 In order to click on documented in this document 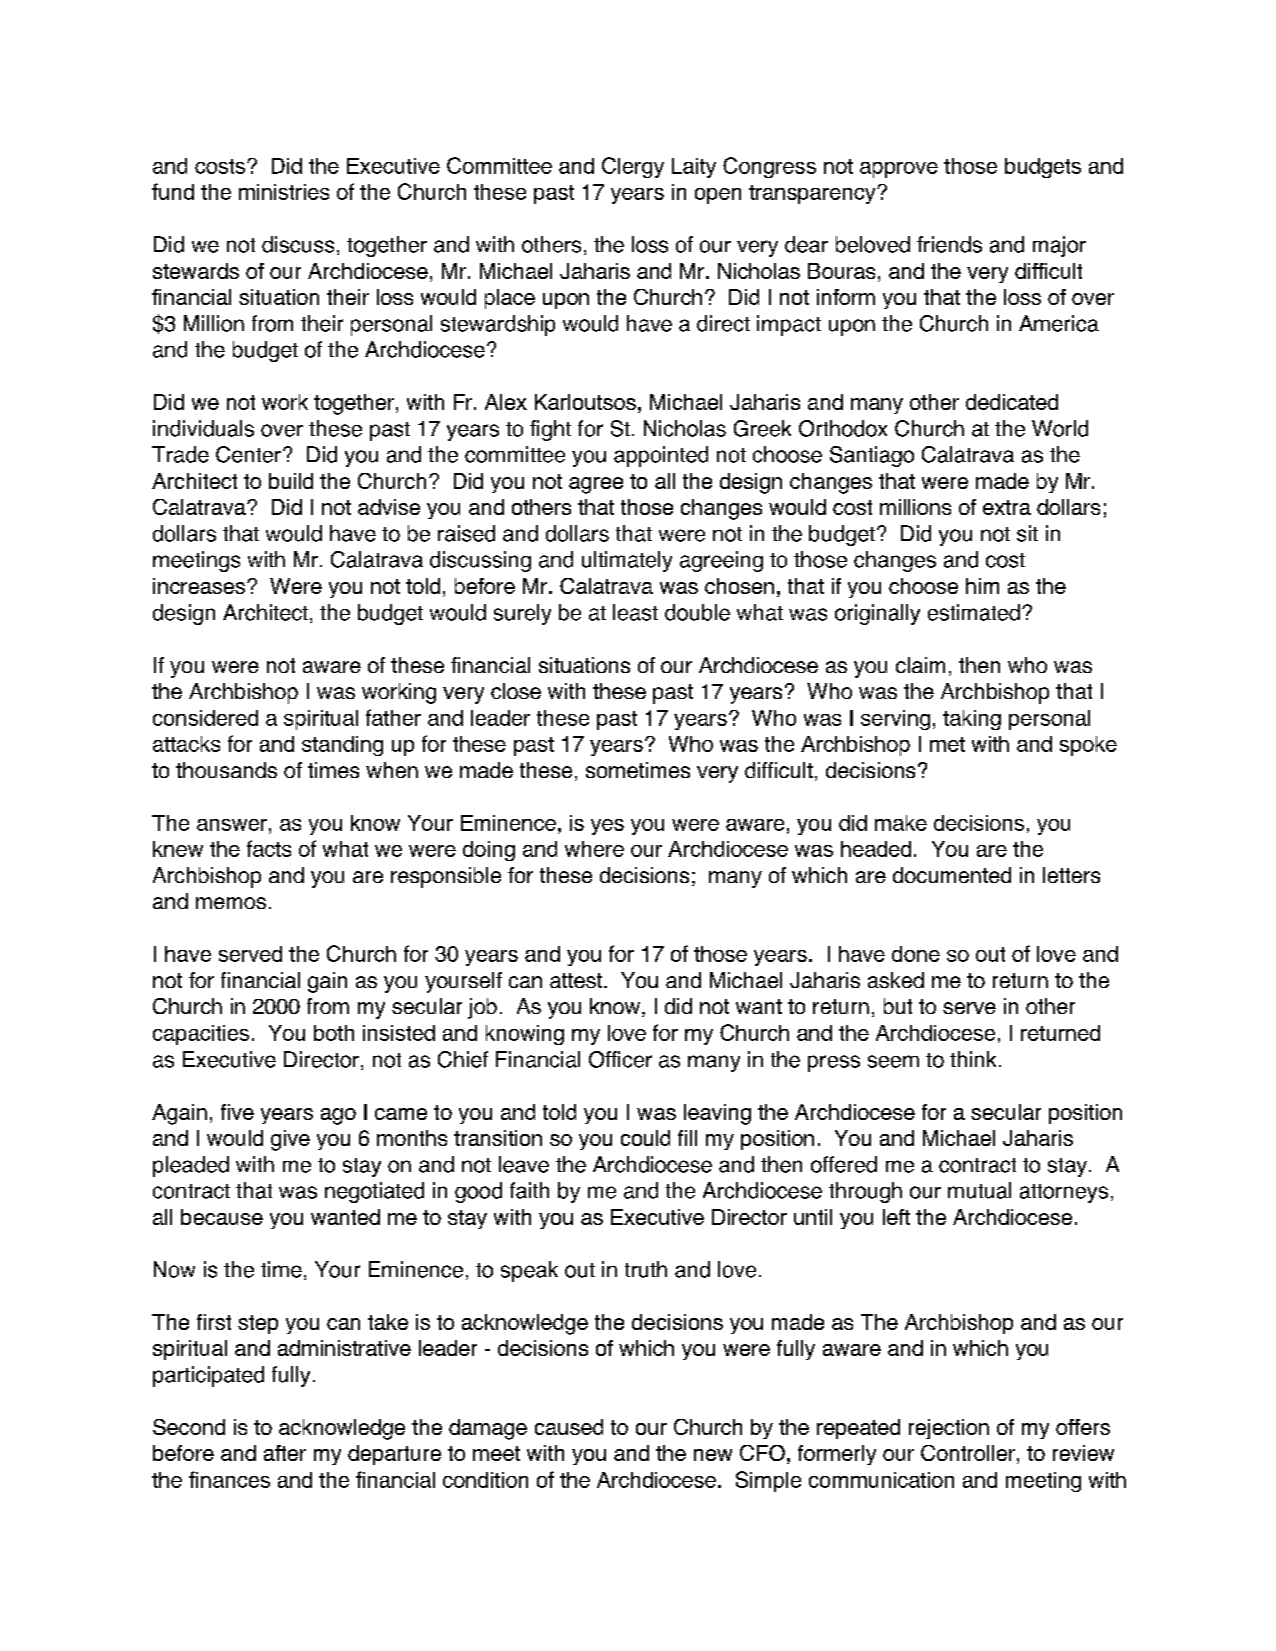, I will do `click(952, 875)`.
